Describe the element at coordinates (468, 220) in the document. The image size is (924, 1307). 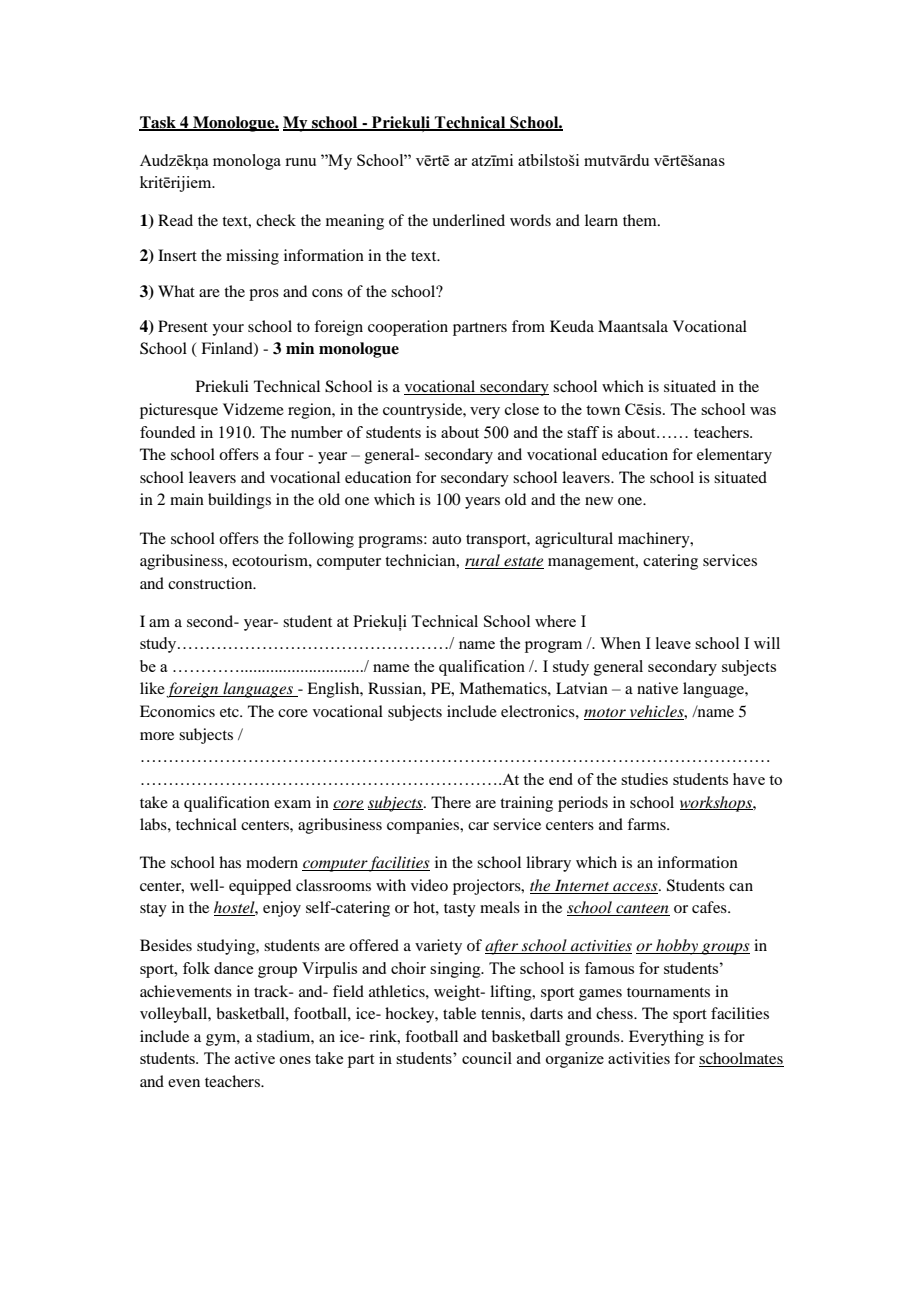
I see `underlined` at that location.
